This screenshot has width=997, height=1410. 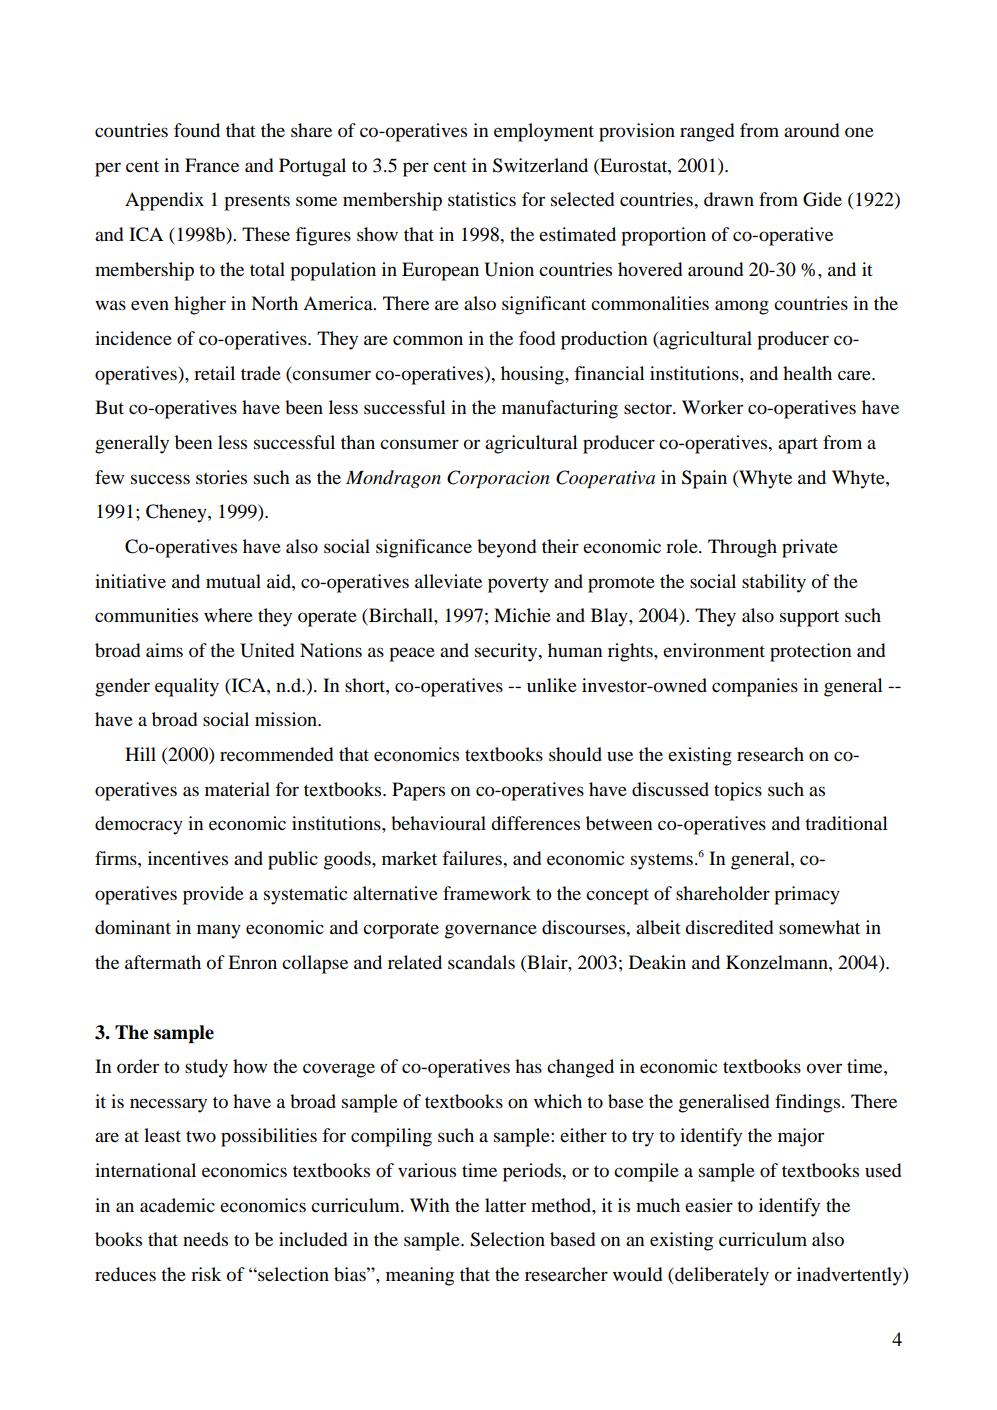 What do you see at coordinates (552, 685) in the screenshot?
I see `unlike` at bounding box center [552, 685].
